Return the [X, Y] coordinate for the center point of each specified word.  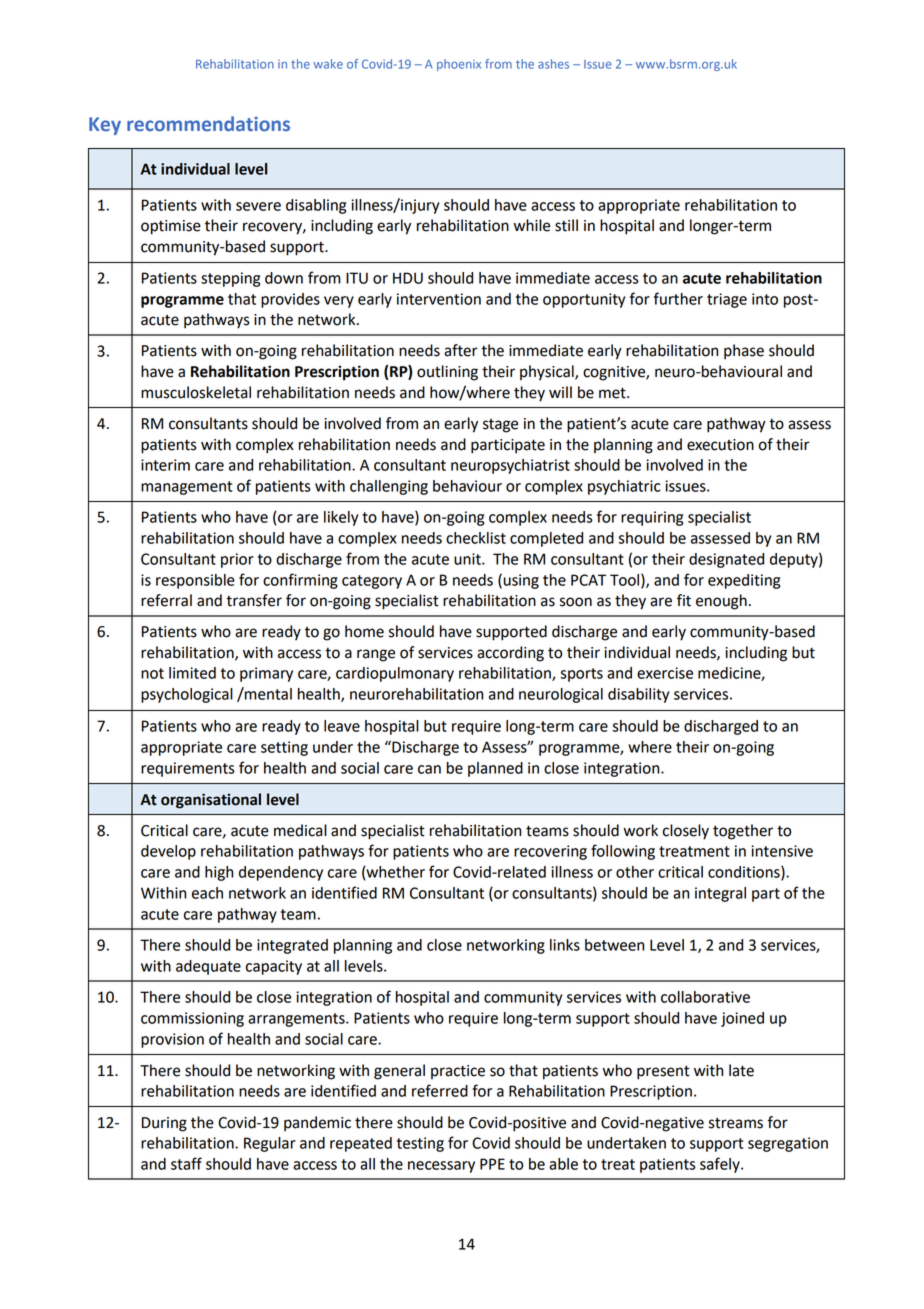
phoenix [459, 65]
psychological [187, 695]
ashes [553, 64]
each [207, 893]
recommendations [208, 123]
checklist [476, 538]
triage [727, 300]
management [186, 488]
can [429, 769]
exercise [665, 673]
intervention [439, 299]
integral [720, 894]
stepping [230, 279]
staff [186, 1163]
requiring [652, 518]
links [565, 945]
